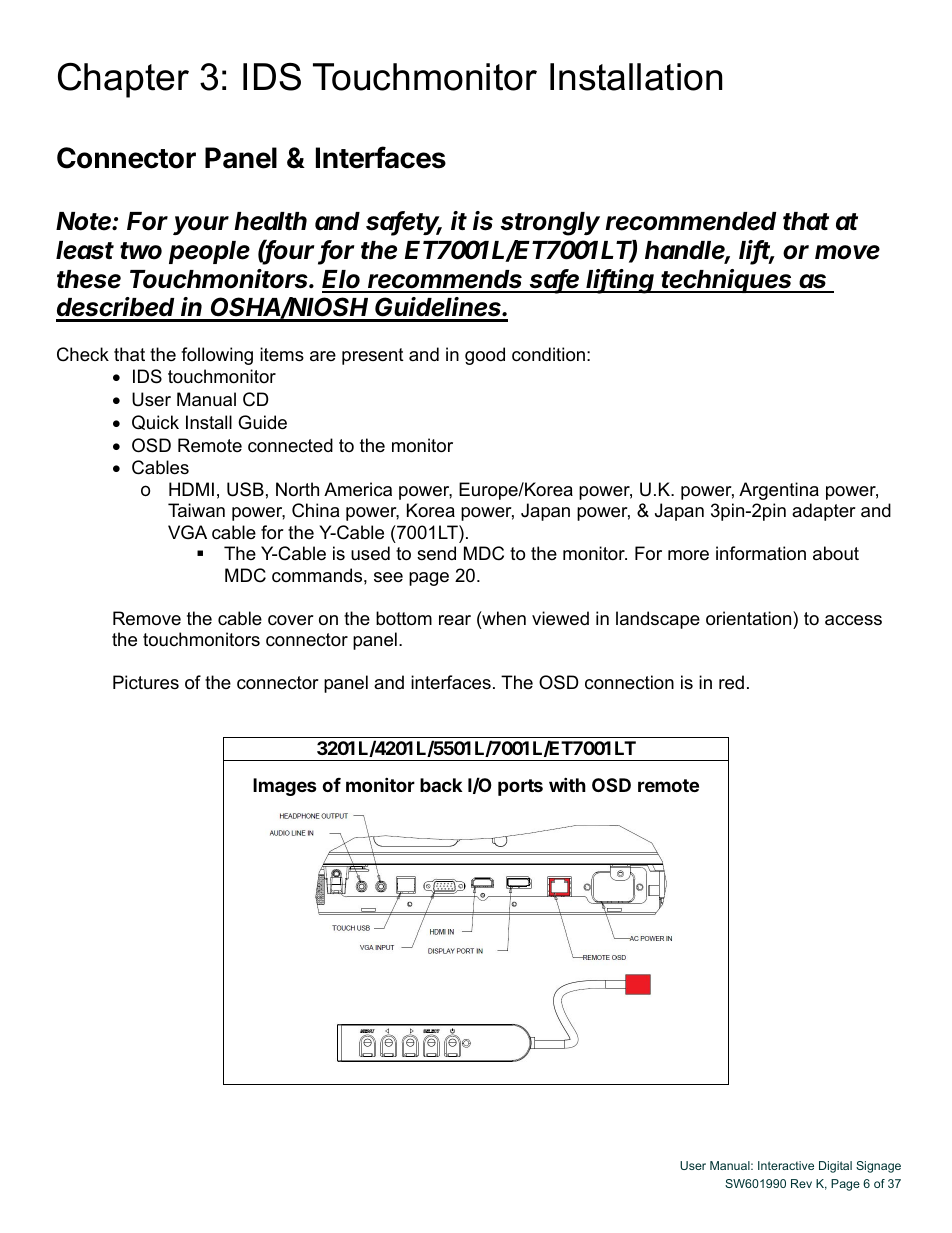 The width and height of the image is (952, 1233). I want to click on Images, so click(285, 787).
